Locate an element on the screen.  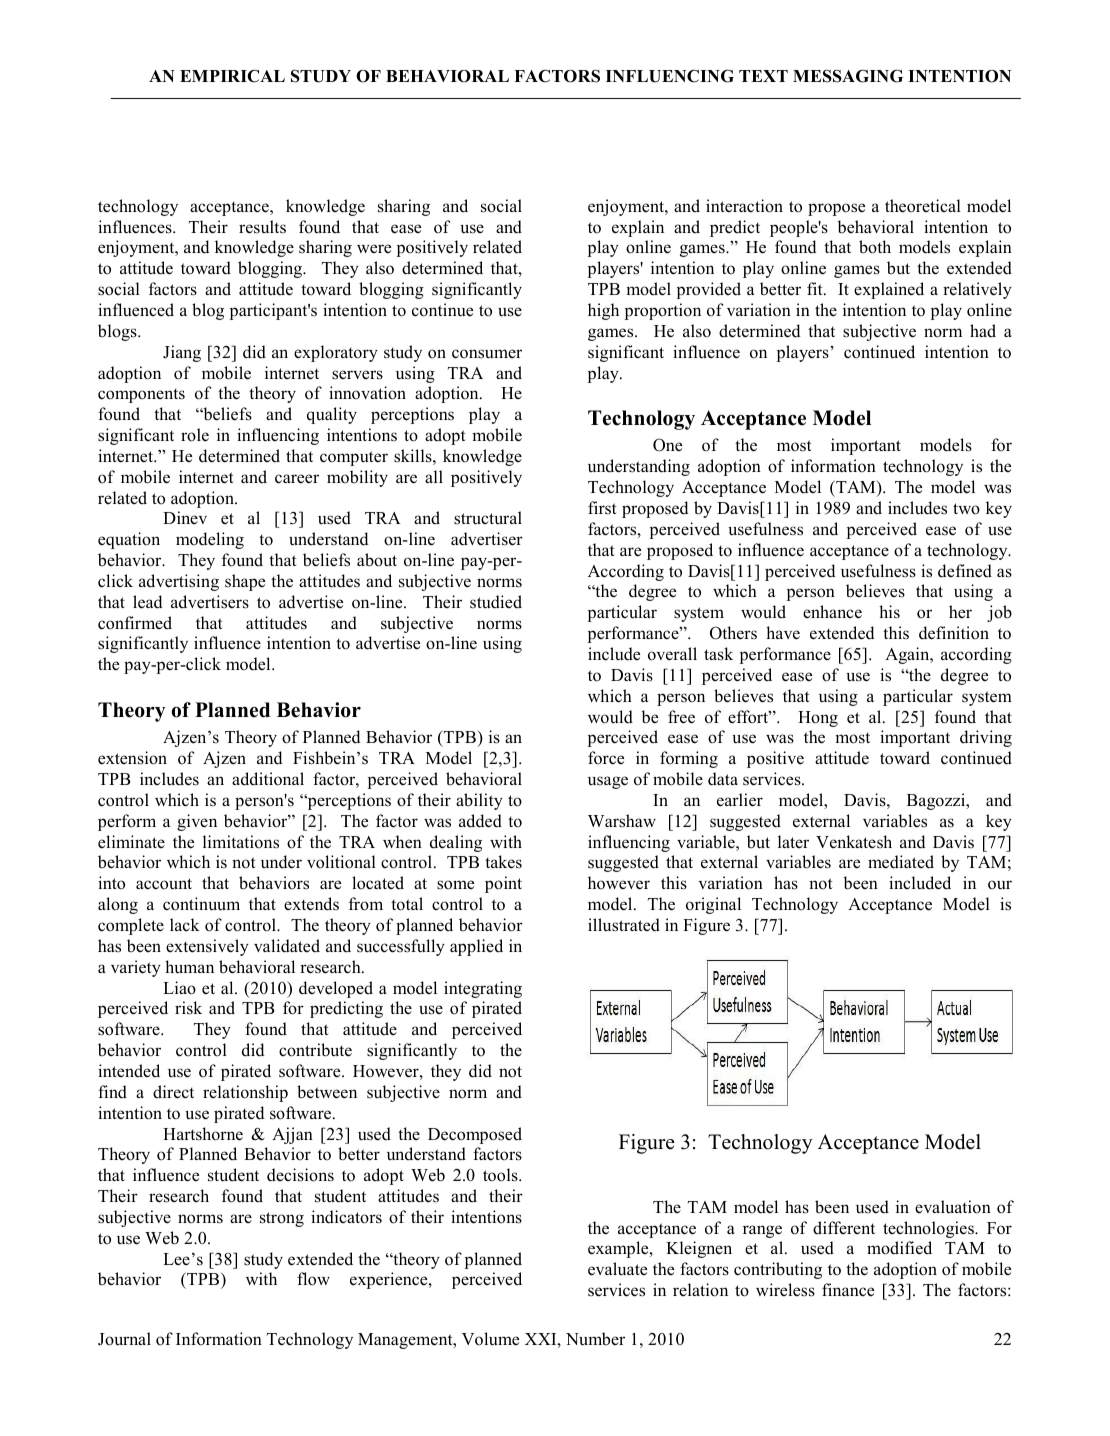
MESSAGING is located at coordinates (848, 76).
